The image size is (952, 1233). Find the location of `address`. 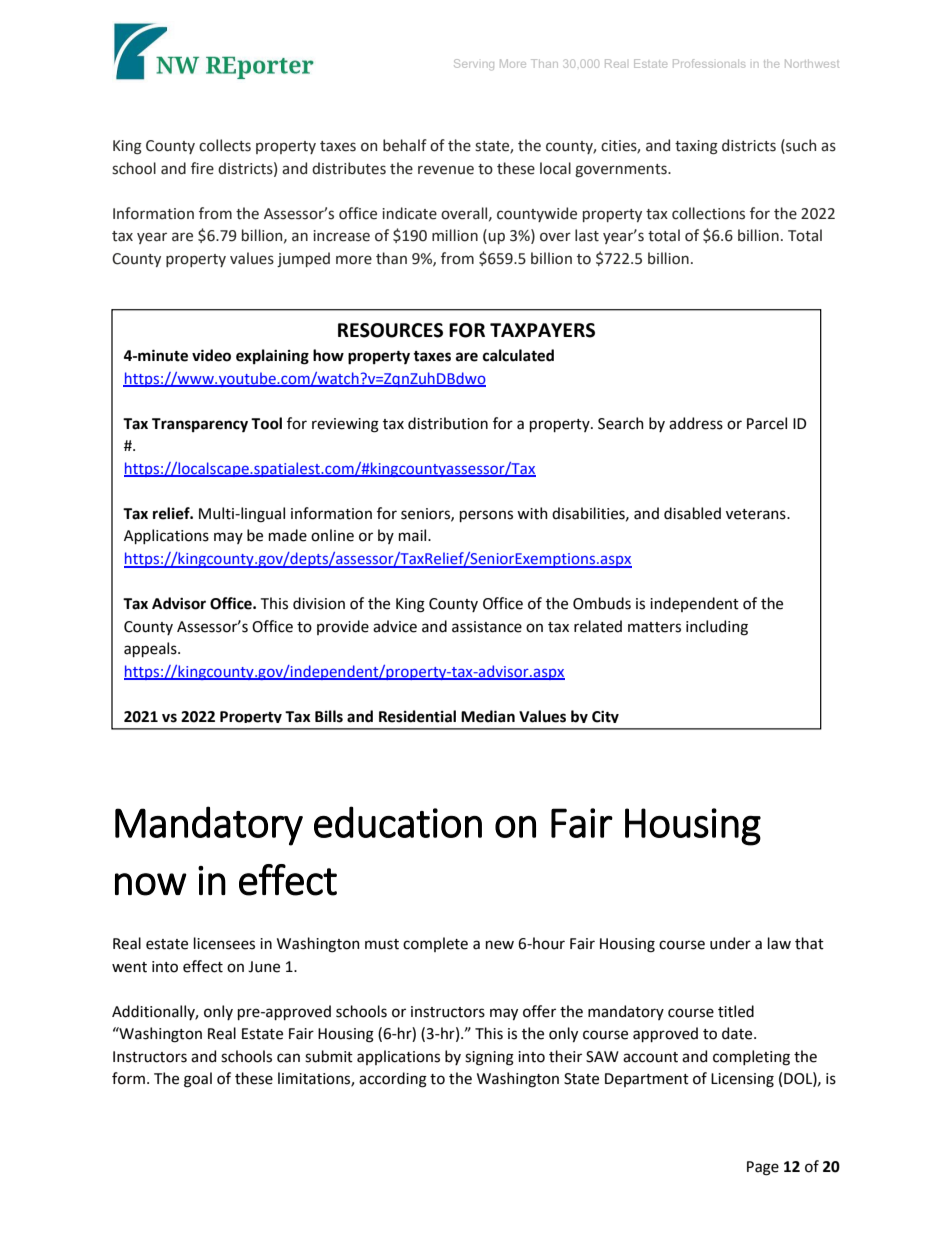

address is located at coordinates (696, 423).
